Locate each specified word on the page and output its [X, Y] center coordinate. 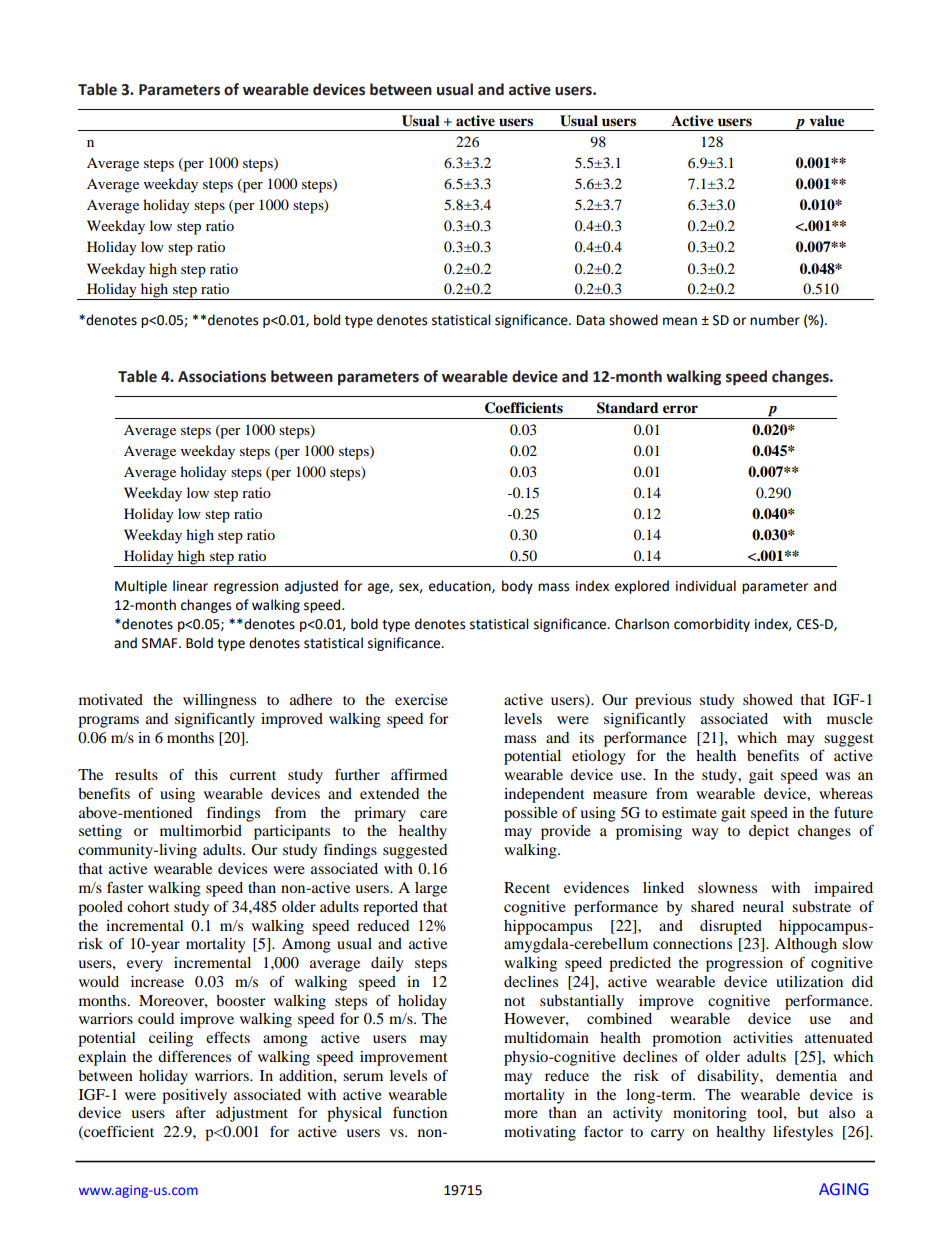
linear [190, 586]
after [191, 1112]
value [827, 121]
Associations [222, 376]
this [206, 774]
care [433, 814]
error [680, 409]
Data [591, 320]
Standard [628, 408]
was [837, 776]
